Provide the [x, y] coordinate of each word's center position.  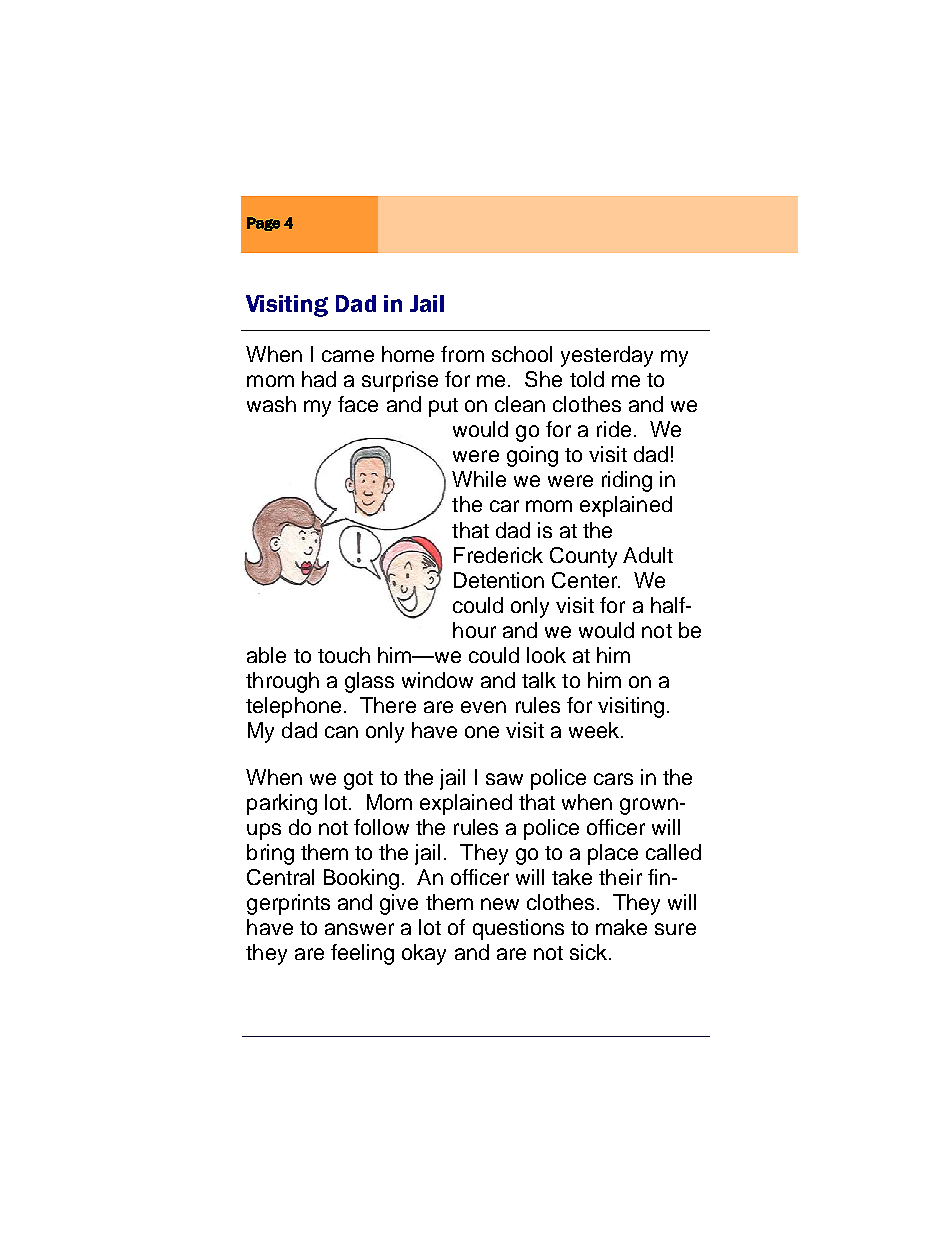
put [443, 407]
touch [344, 655]
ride [614, 429]
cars [613, 779]
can [341, 732]
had [319, 379]
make [621, 927]
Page [263, 224]
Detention [499, 580]
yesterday [607, 356]
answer [359, 929]
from [462, 354]
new [500, 904]
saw [504, 779]
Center [586, 580]
